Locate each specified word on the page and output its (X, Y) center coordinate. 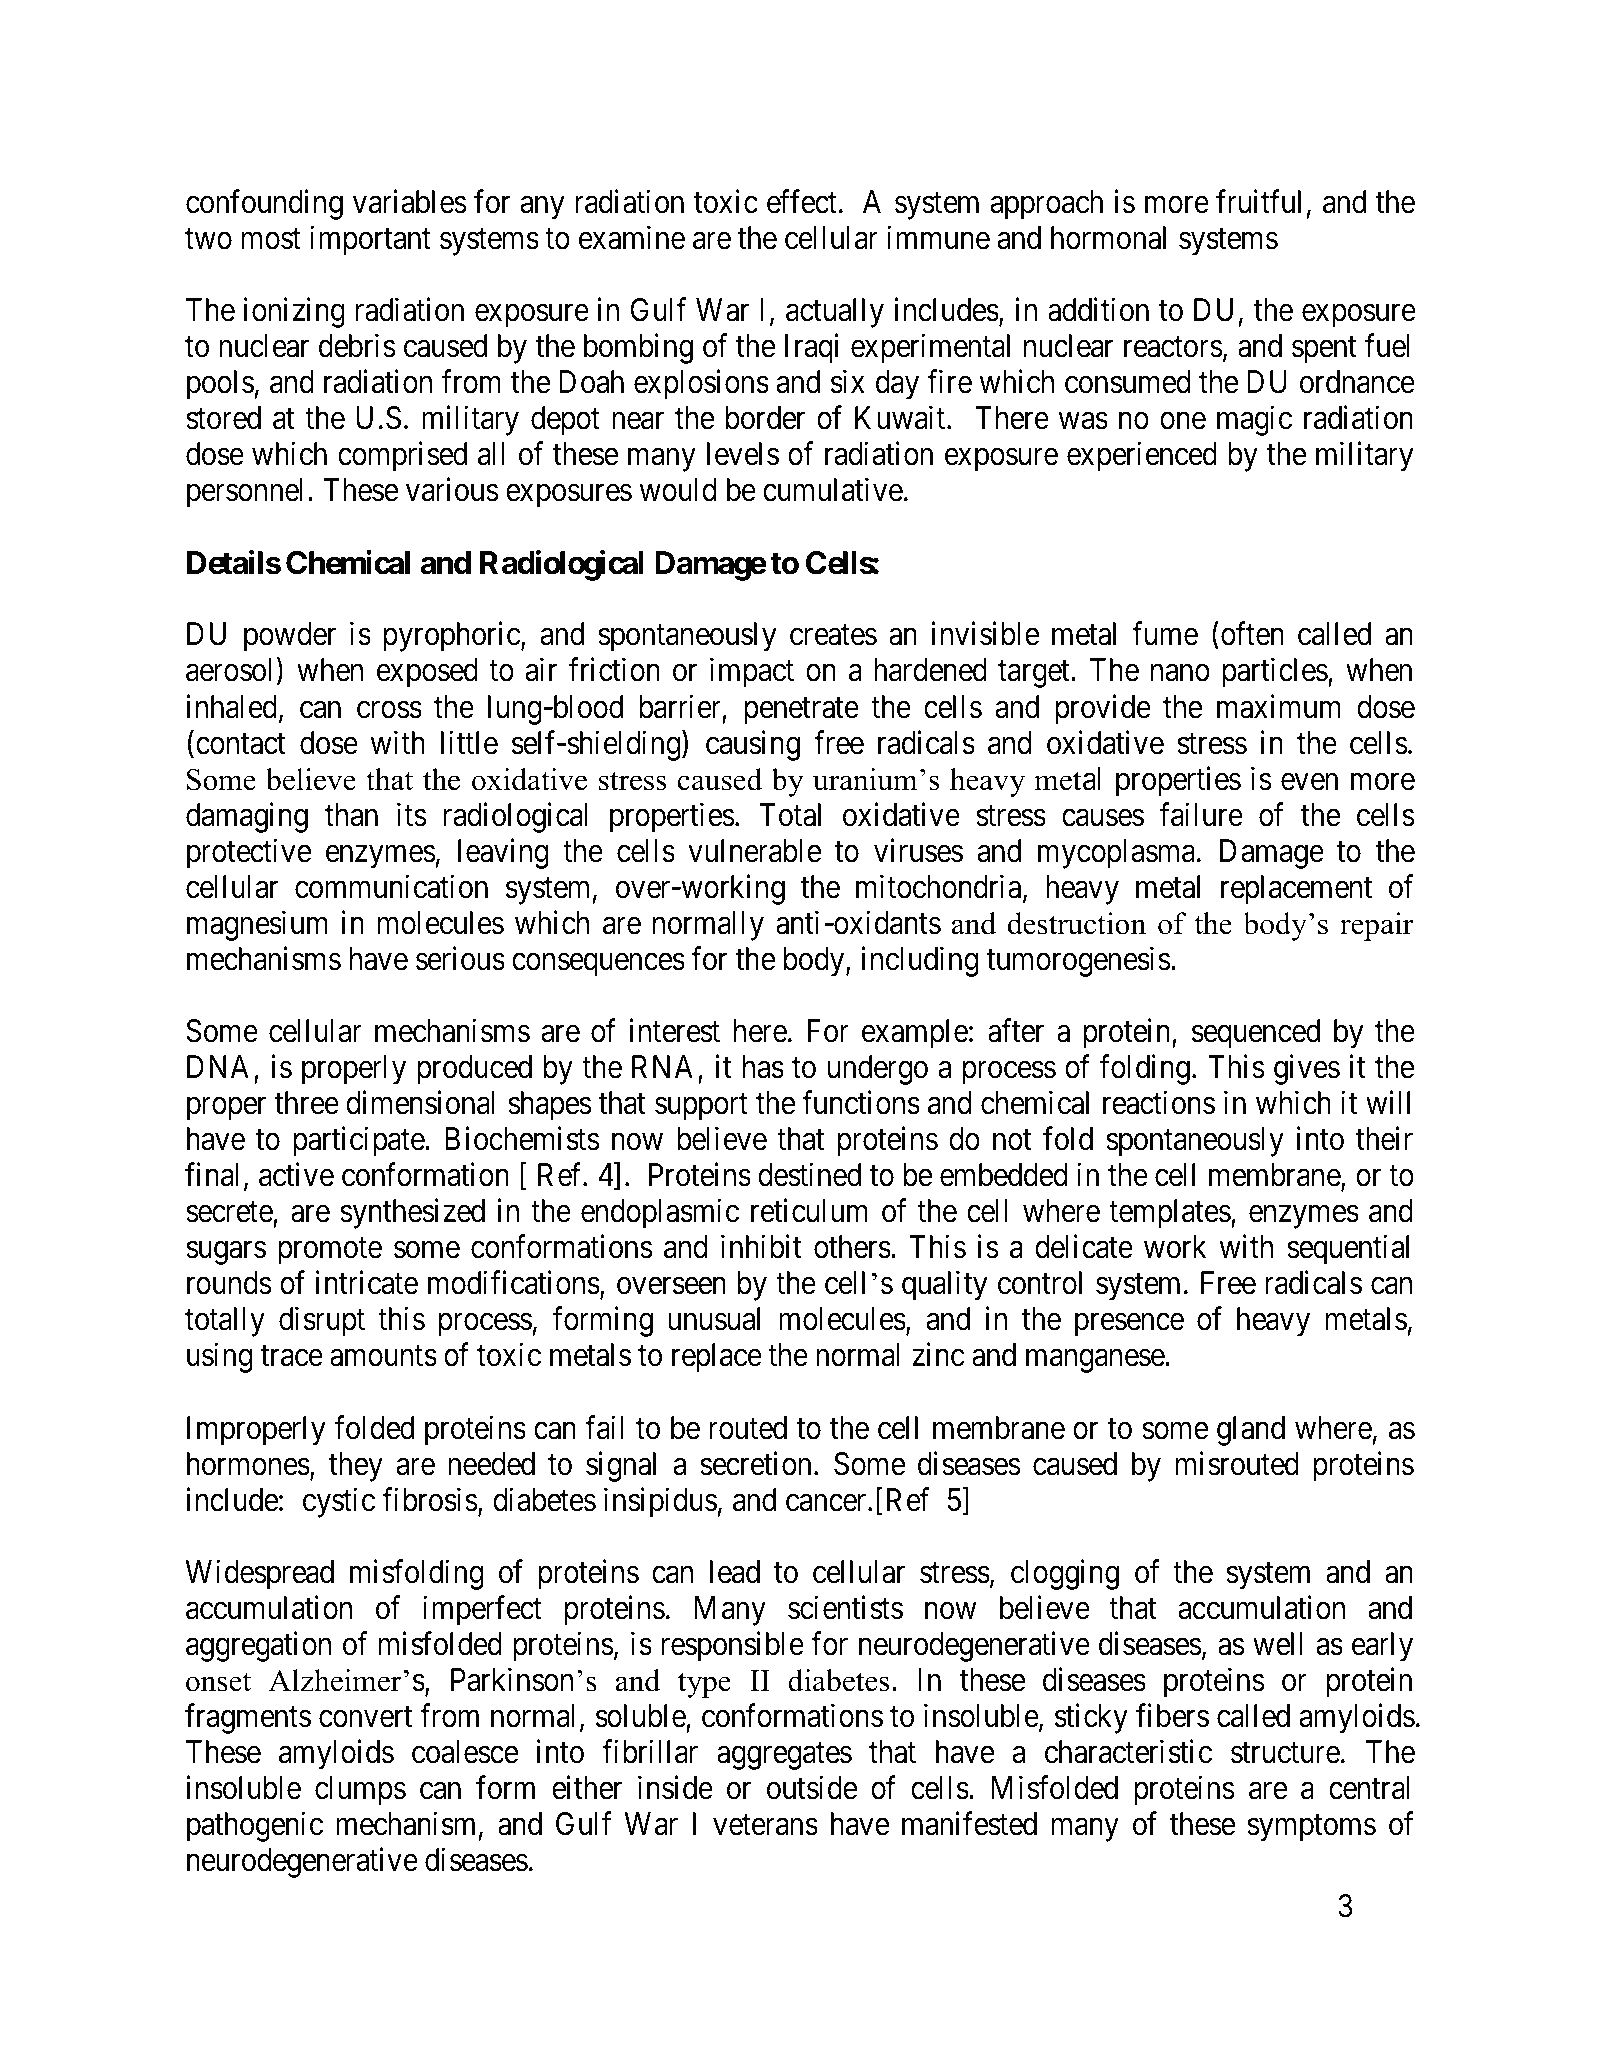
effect (802, 201)
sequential (1348, 1250)
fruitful (1258, 201)
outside (812, 1788)
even (1309, 782)
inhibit (761, 1247)
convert (365, 1717)
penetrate (801, 711)
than (351, 815)
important (370, 240)
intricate (367, 1283)
